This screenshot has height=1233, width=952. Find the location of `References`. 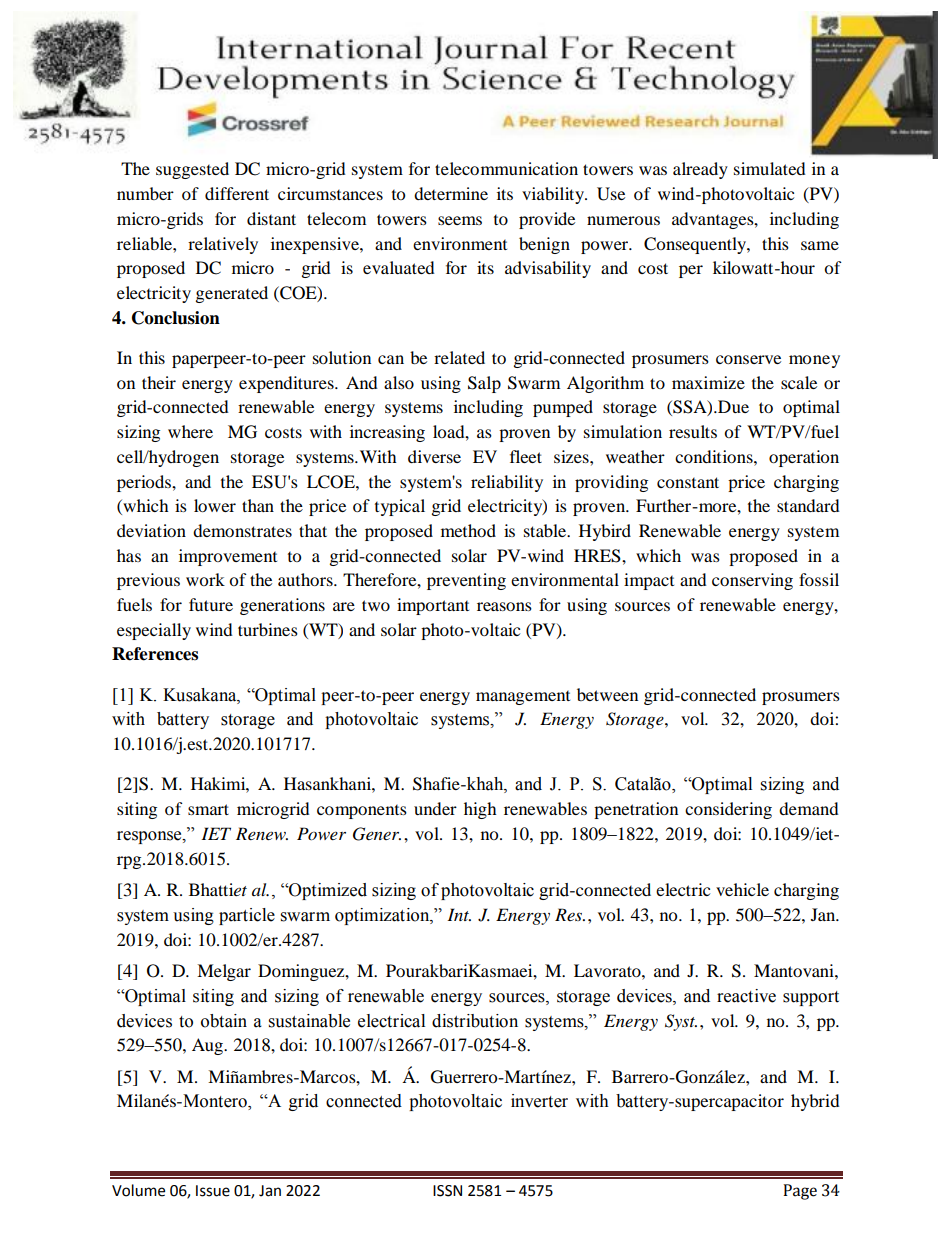

References is located at coordinates (155, 654).
